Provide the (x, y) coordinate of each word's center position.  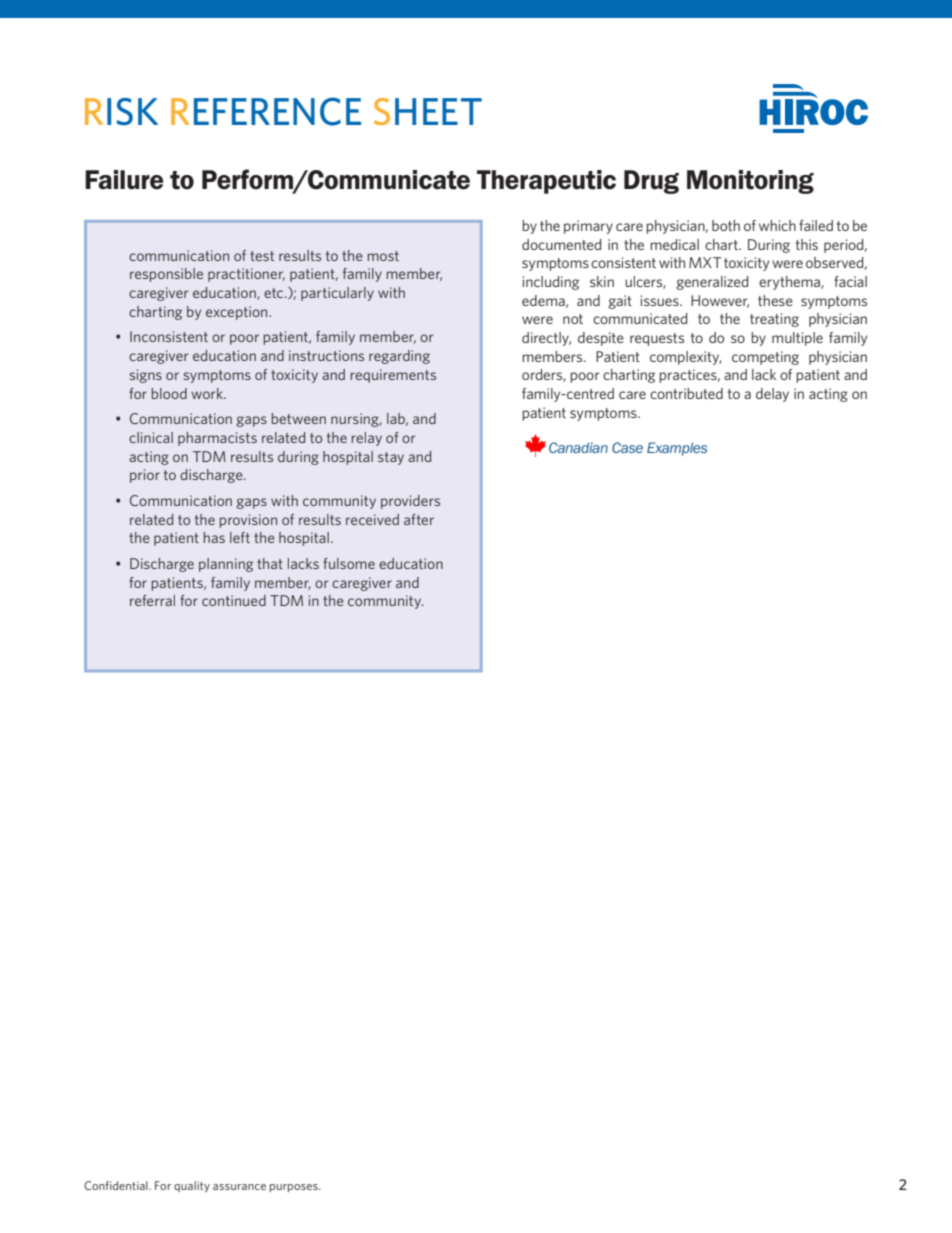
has (214, 537)
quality (192, 1186)
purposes (295, 1188)
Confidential (117, 1185)
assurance (239, 1187)
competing (765, 358)
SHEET (428, 111)
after (419, 519)
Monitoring (750, 182)
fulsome (349, 563)
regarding (399, 357)
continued (234, 600)
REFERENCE (266, 111)
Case (627, 447)
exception (238, 313)
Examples (677, 449)
